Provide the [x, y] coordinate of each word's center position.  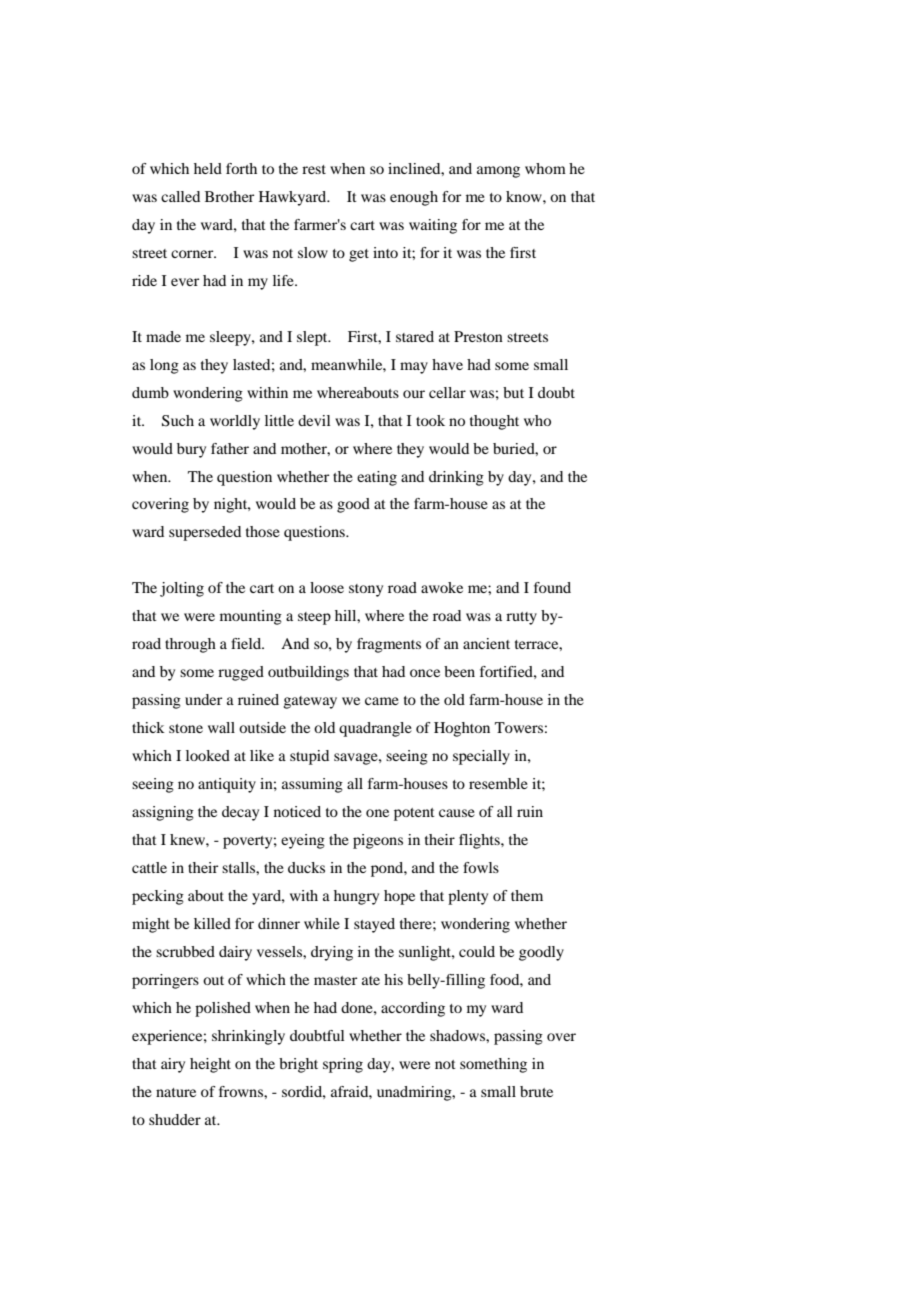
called [180, 196]
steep [314, 618]
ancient [486, 643]
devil [314, 420]
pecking [158, 897]
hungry [356, 897]
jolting [182, 589]
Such [178, 421]
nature [176, 1092]
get [359, 255]
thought [494, 422]
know [525, 196]
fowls [481, 867]
